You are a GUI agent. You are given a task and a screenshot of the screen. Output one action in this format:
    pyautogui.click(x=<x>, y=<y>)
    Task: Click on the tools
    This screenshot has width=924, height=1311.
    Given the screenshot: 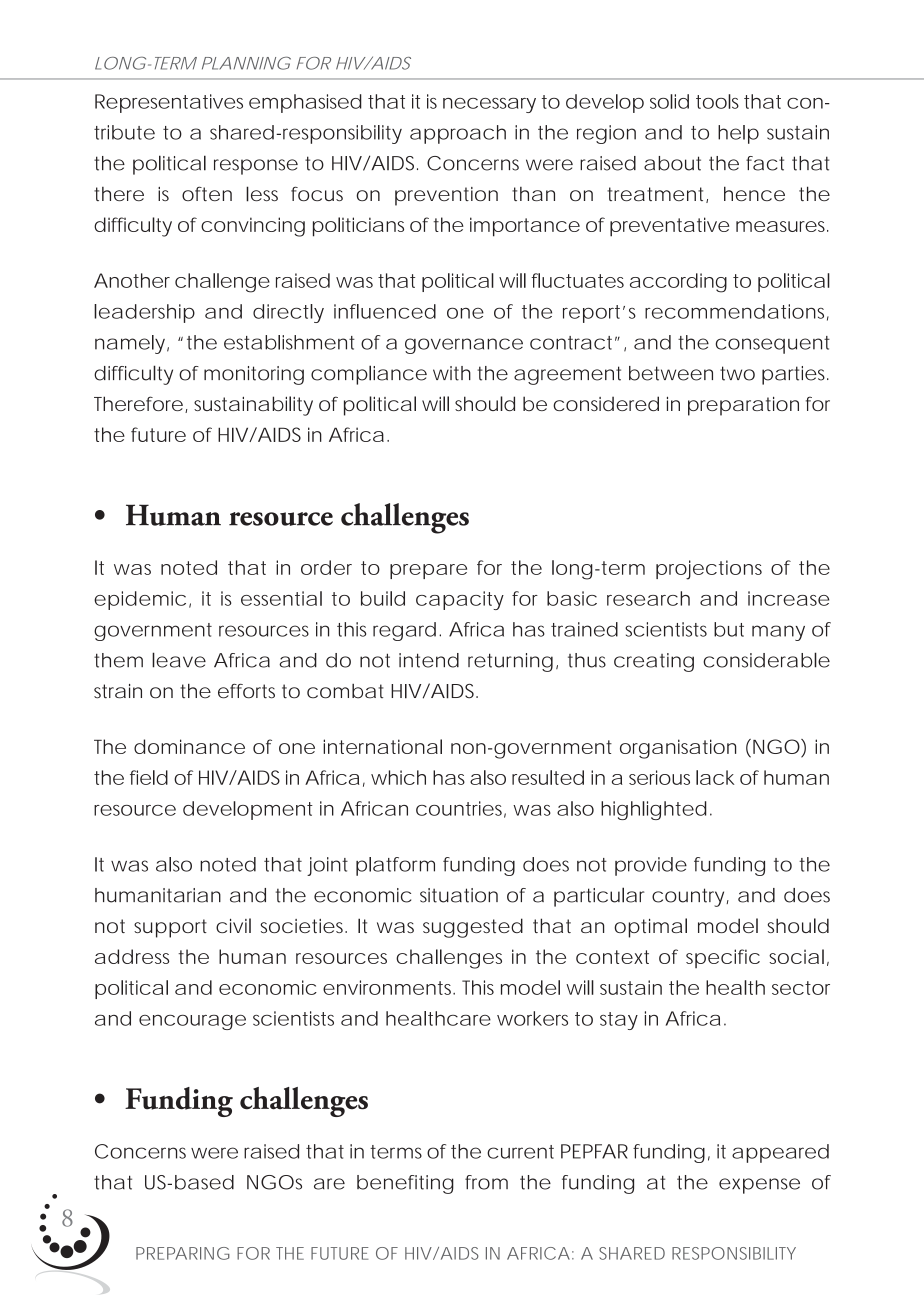 What is the action you would take?
    pyautogui.click(x=717, y=101)
